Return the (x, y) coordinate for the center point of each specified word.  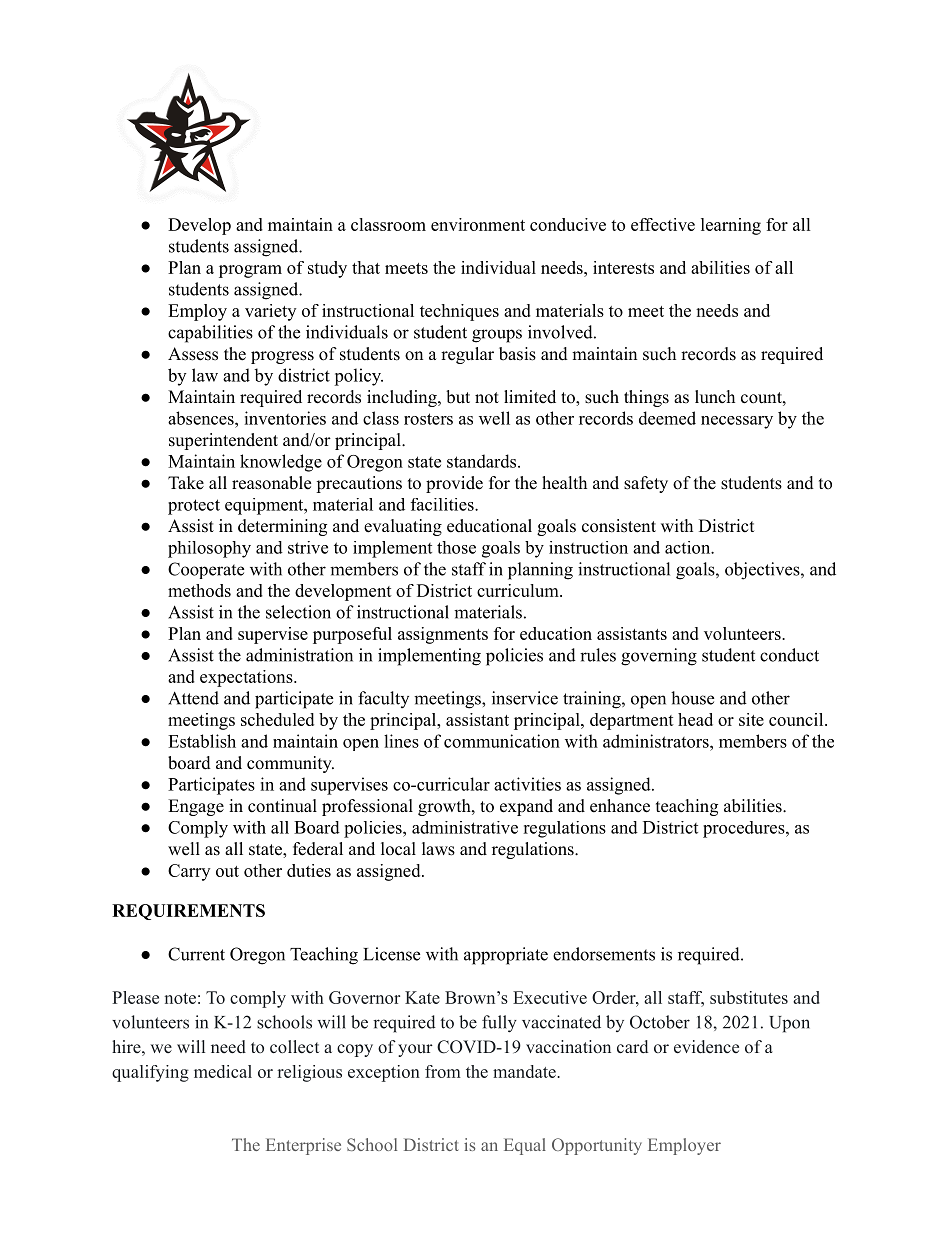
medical (223, 1071)
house (692, 698)
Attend (193, 698)
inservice (525, 698)
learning (731, 226)
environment (478, 224)
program (250, 271)
